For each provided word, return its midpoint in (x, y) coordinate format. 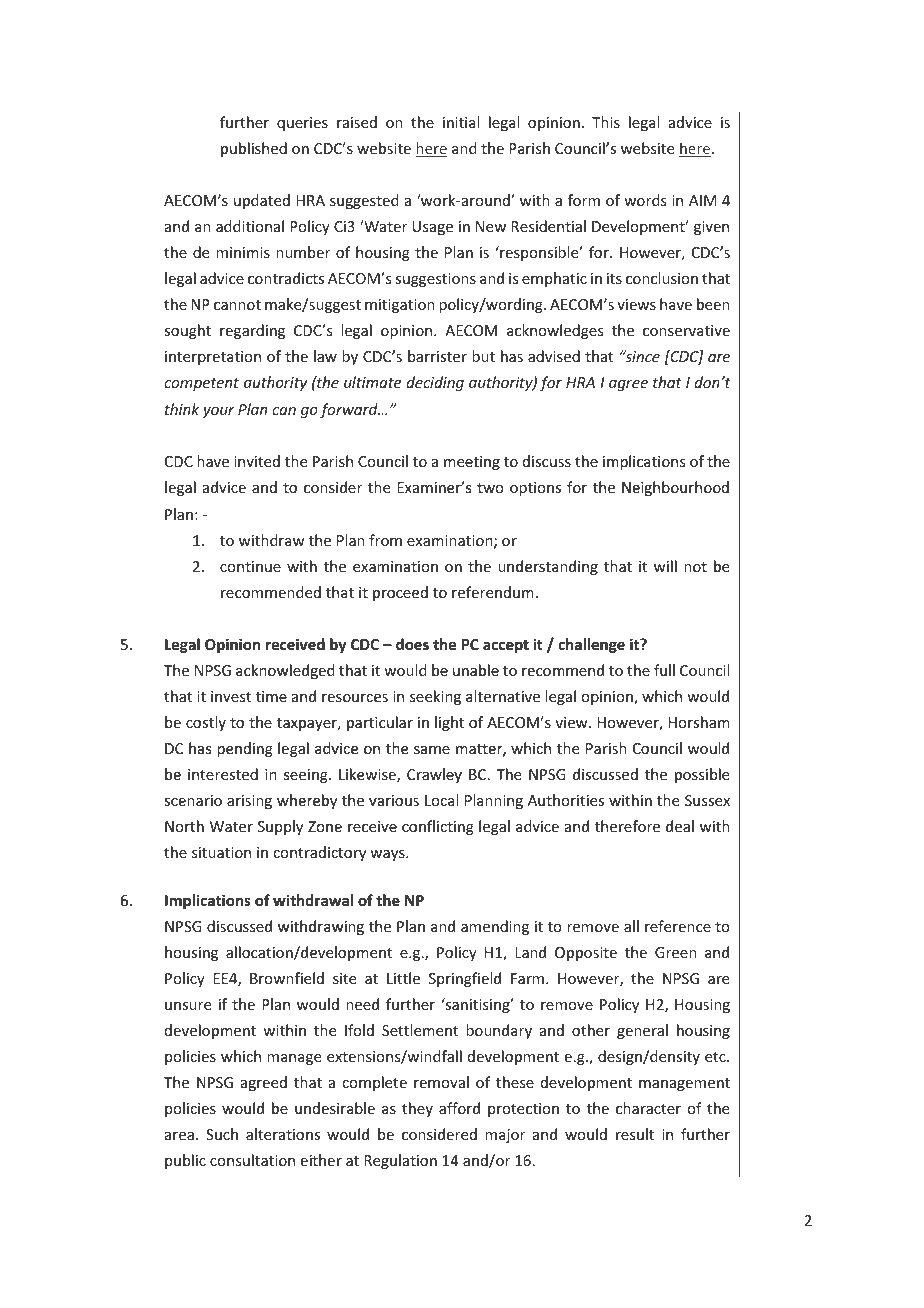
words (645, 200)
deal (680, 826)
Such (222, 1134)
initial (461, 122)
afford (459, 1108)
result (635, 1134)
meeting (472, 463)
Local (441, 800)
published (254, 149)
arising (249, 802)
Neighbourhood (675, 488)
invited (257, 461)
